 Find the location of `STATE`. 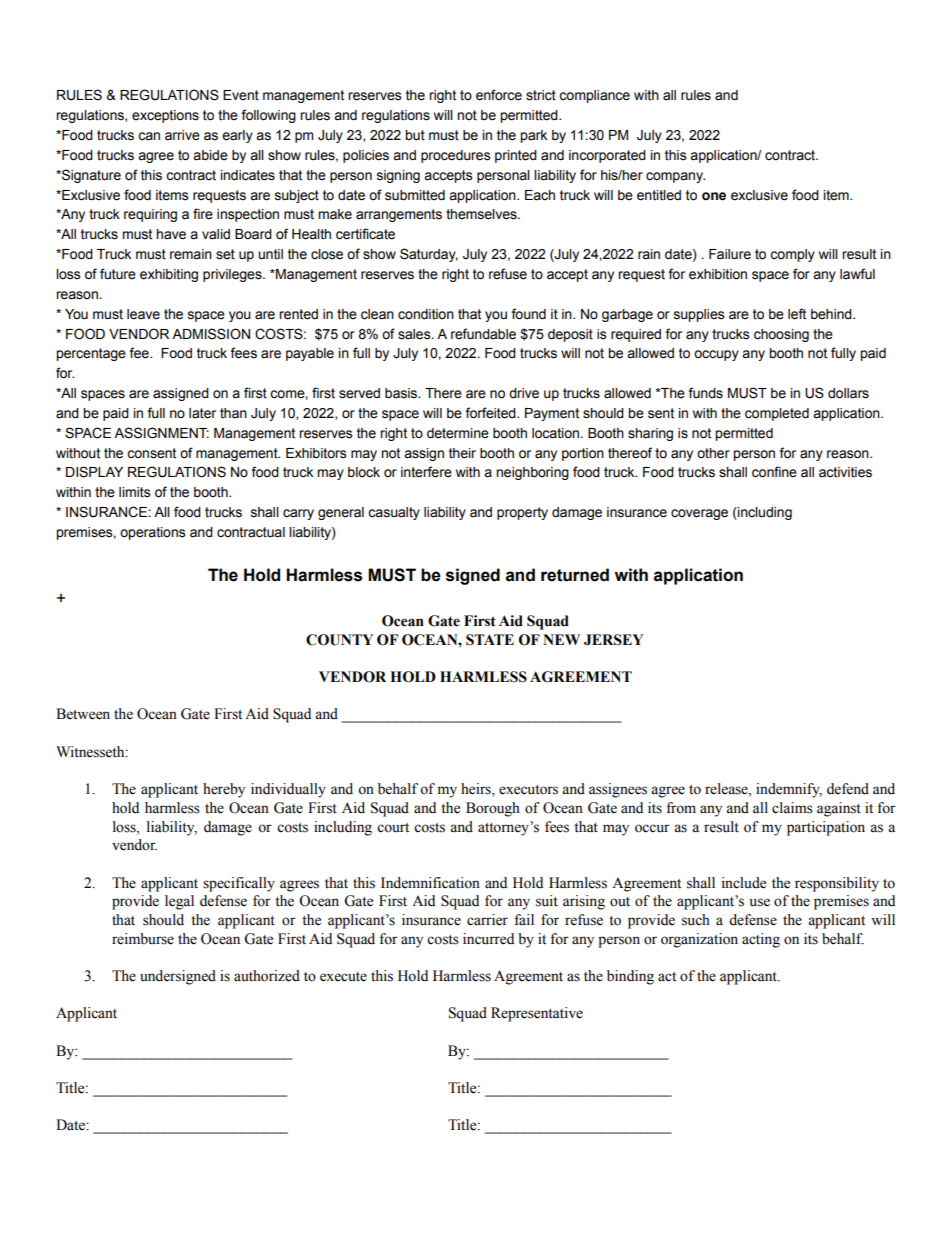

STATE is located at coordinates (490, 640).
